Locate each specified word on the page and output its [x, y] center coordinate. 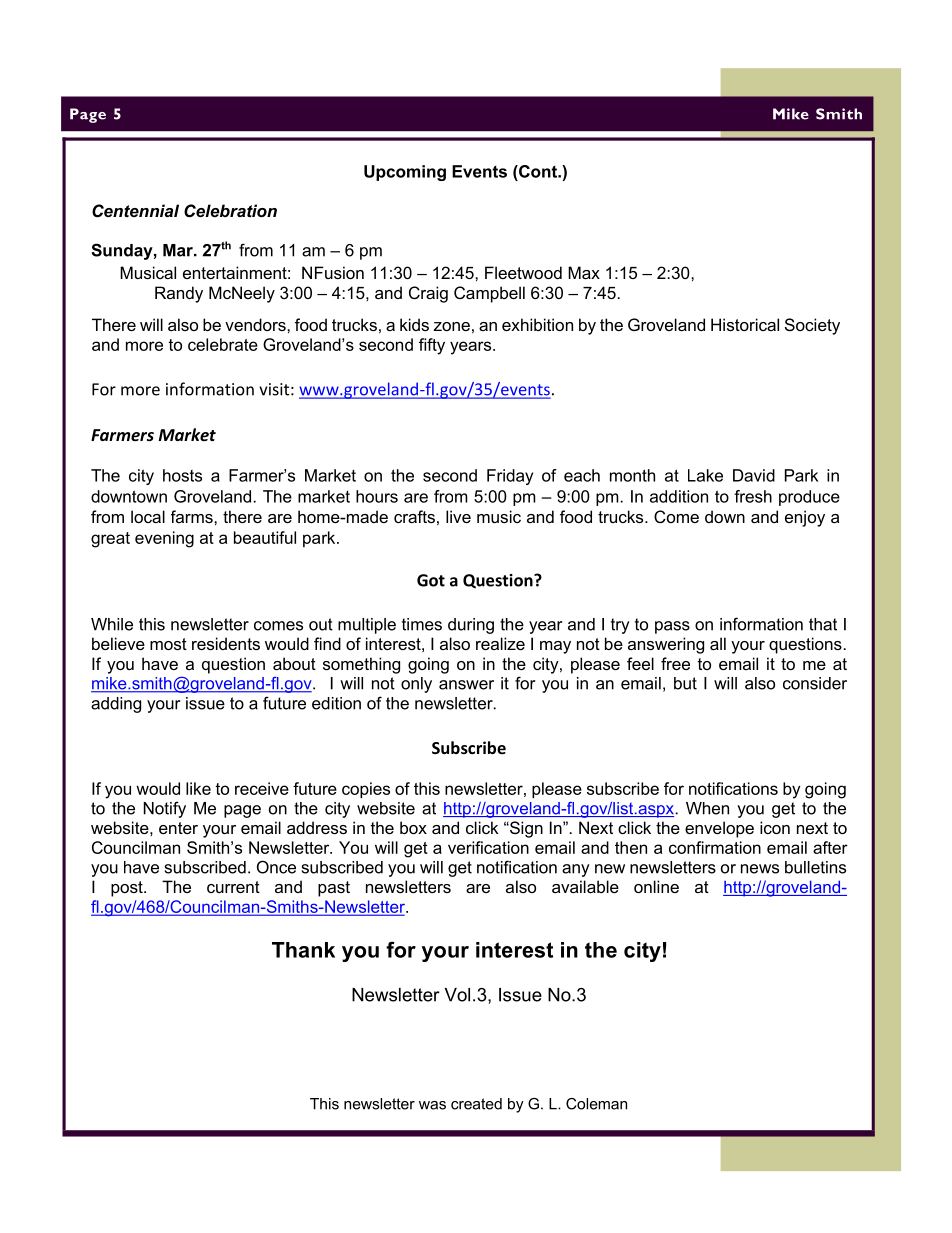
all [718, 643]
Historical [745, 324]
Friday [510, 477]
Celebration [230, 211]
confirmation [715, 847]
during [471, 626]
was [432, 1105]
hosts [182, 475]
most [168, 644]
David [754, 475]
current [233, 887]
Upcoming [405, 173]
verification [488, 847]
